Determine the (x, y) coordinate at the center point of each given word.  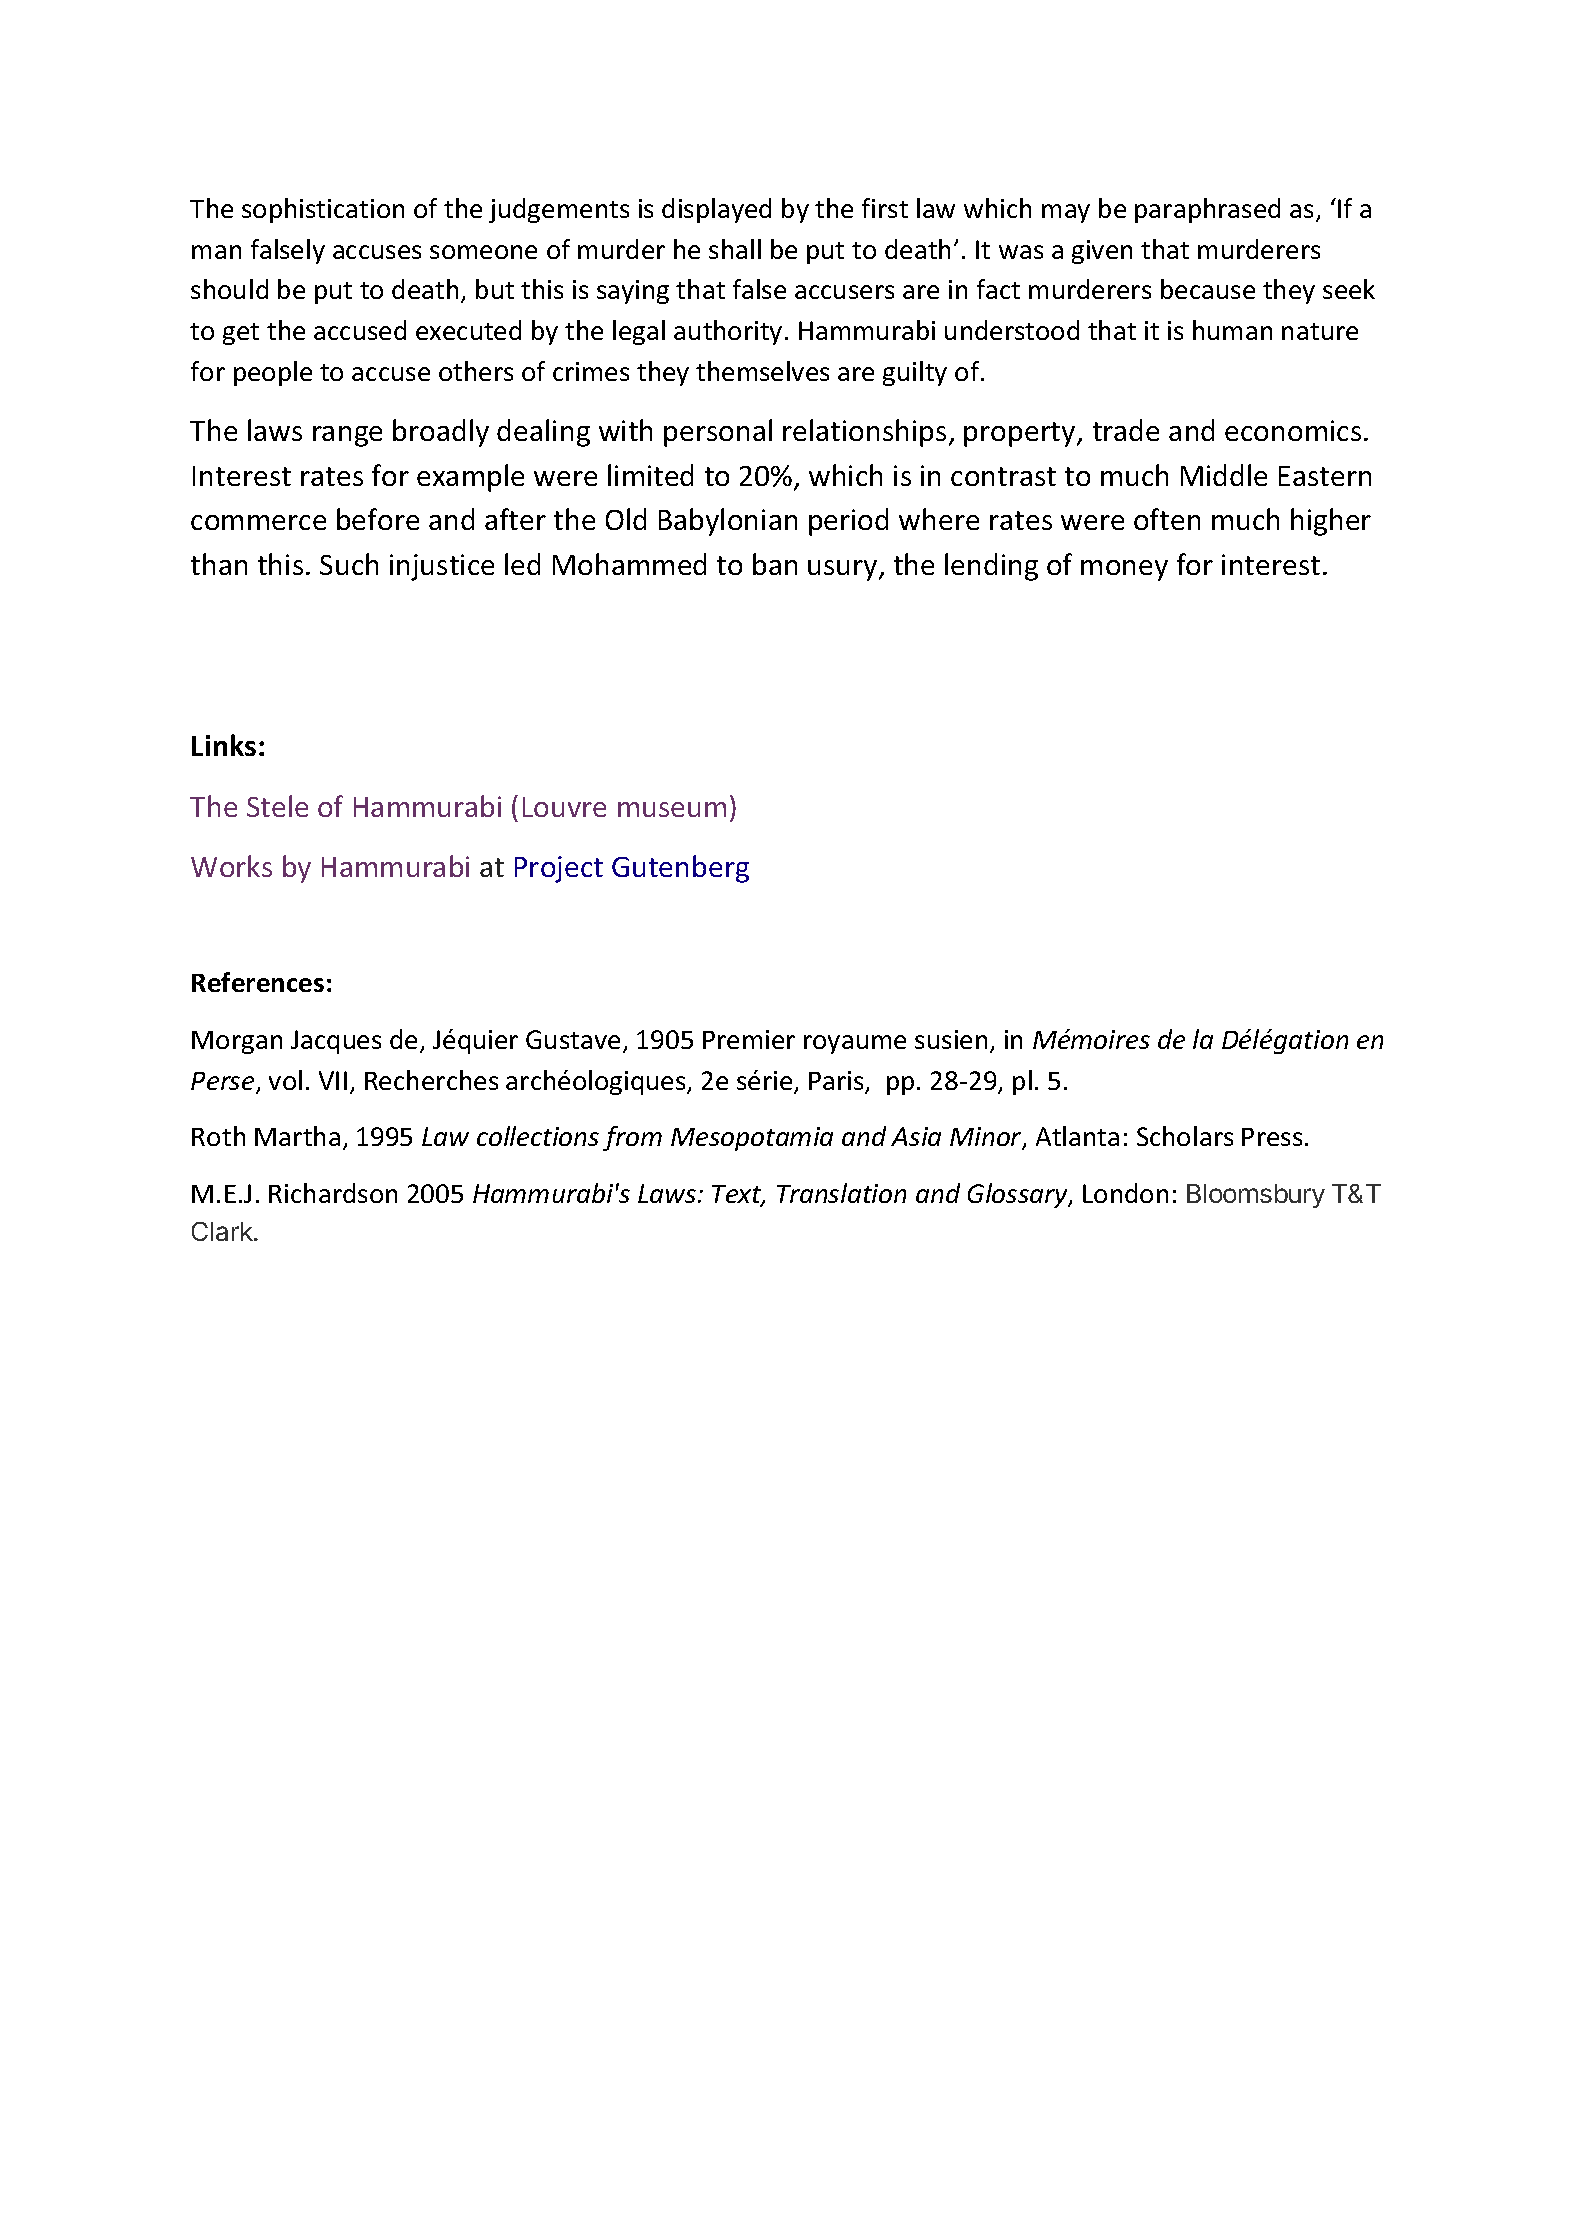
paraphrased (1207, 210)
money (1124, 570)
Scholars (1185, 1136)
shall (735, 249)
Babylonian (728, 522)
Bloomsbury (1256, 1196)
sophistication (323, 210)
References (258, 982)
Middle (1224, 475)
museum (672, 809)
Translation (841, 1193)
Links (224, 745)
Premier (749, 1039)
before (378, 519)
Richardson (333, 1193)
